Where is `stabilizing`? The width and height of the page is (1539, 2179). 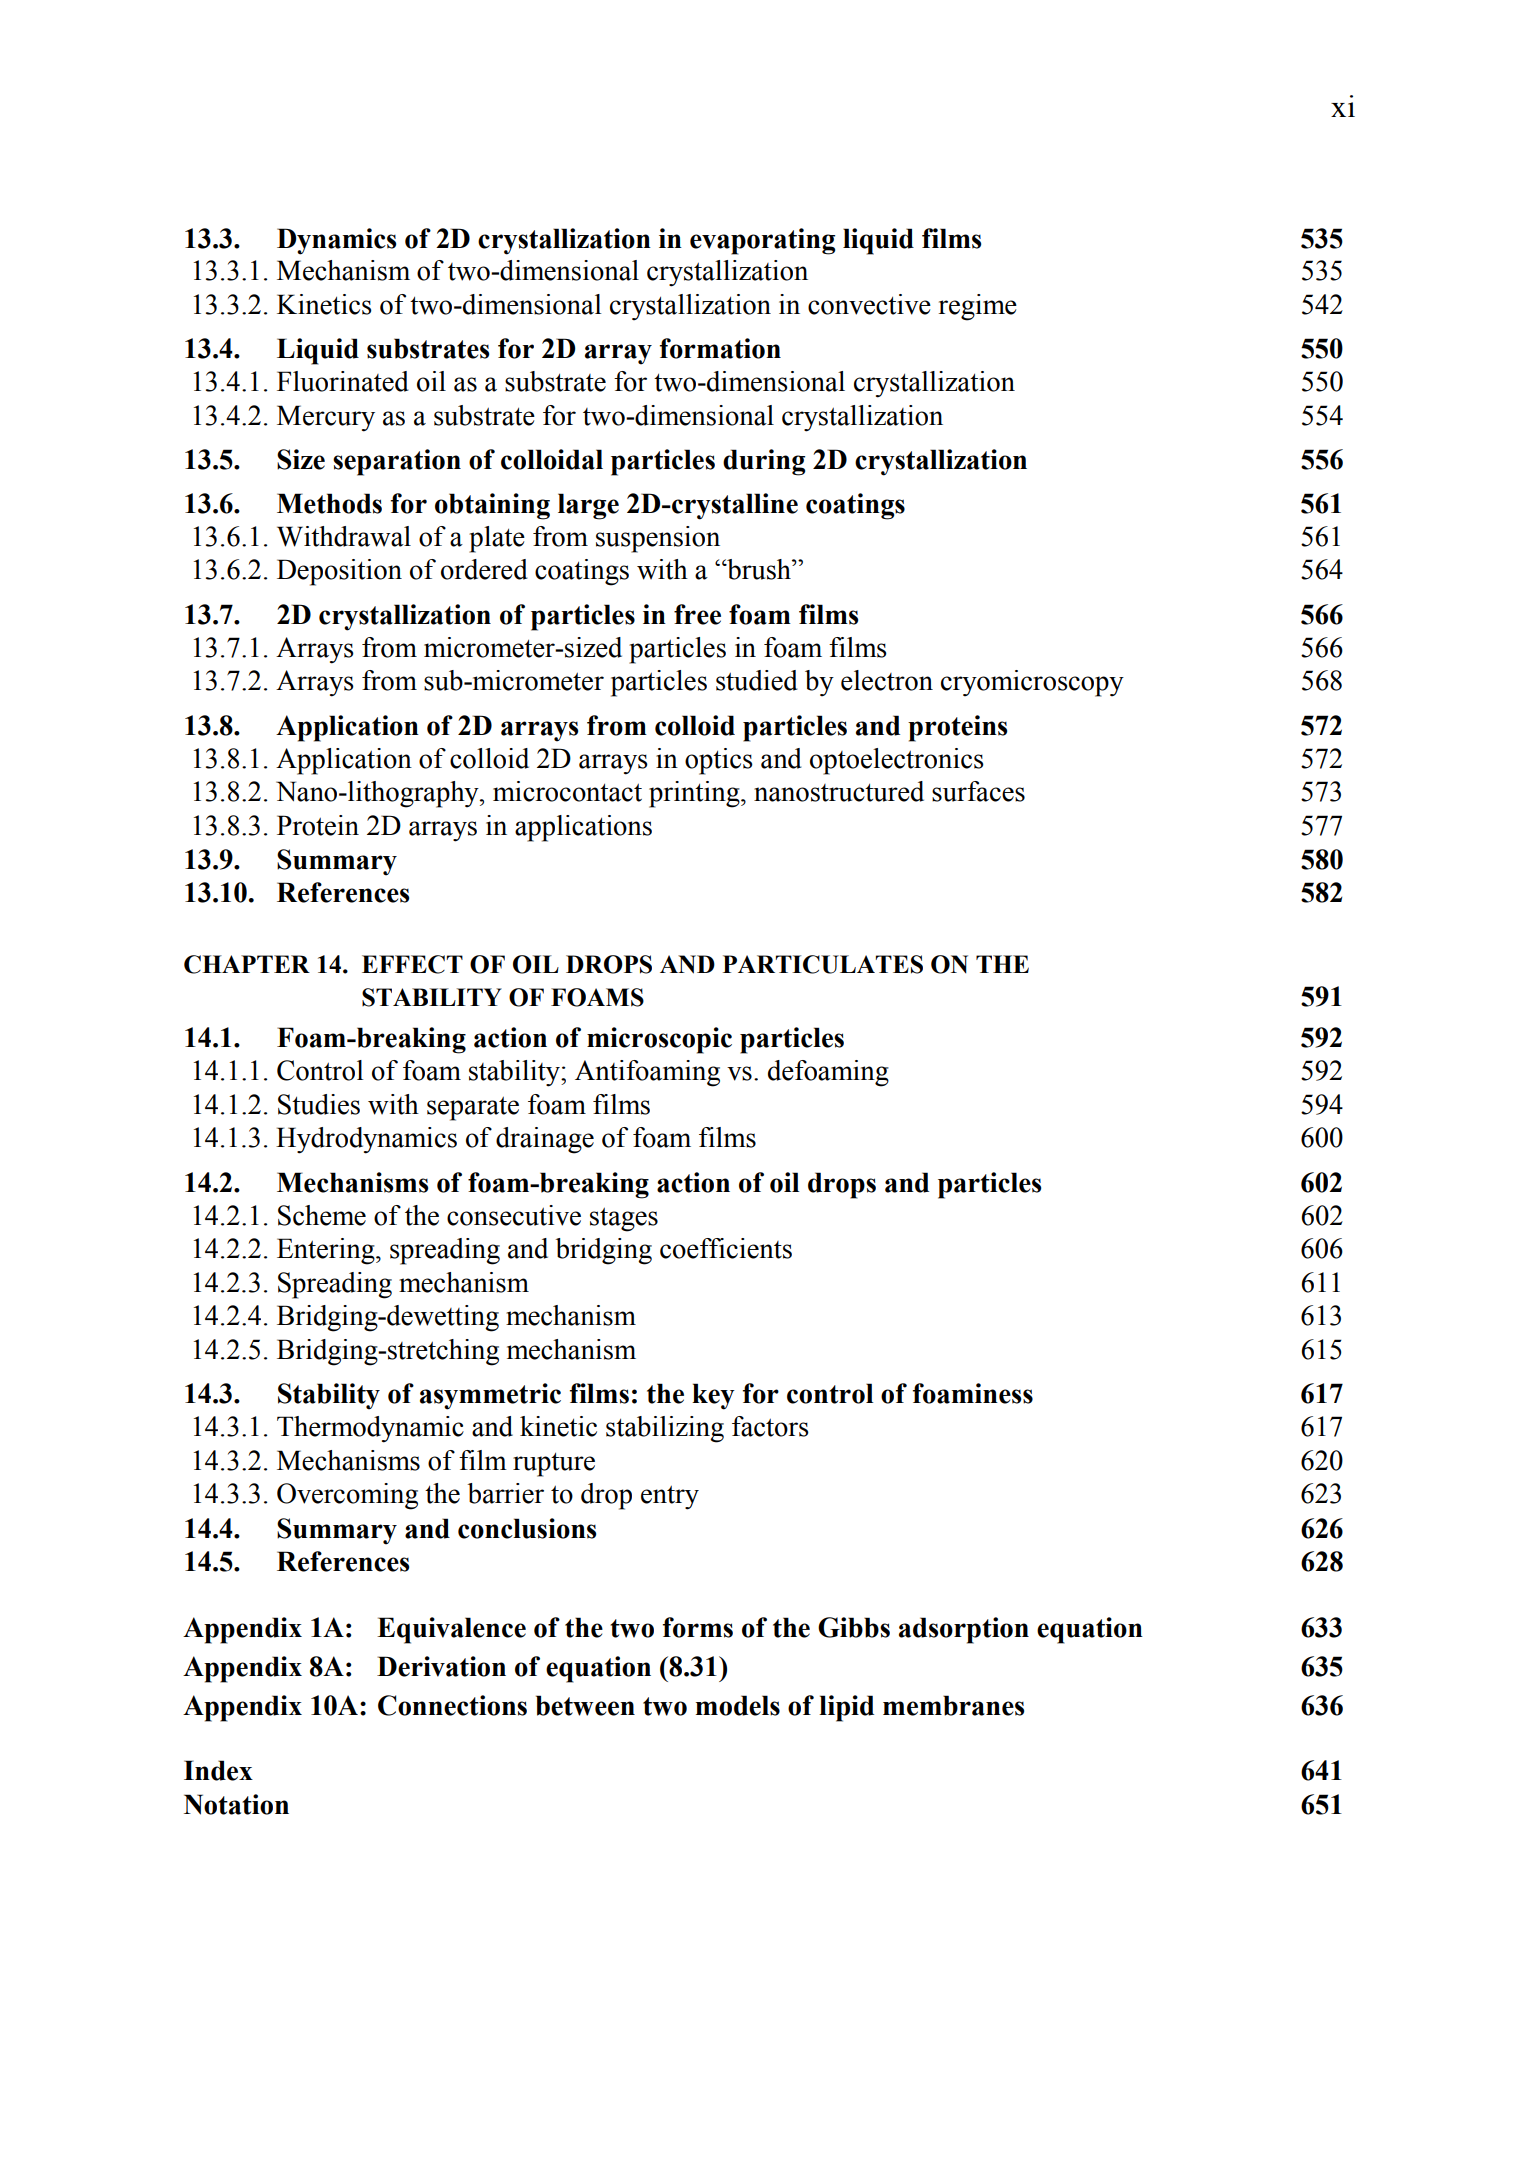
stabilizing is located at coordinates (665, 1429).
